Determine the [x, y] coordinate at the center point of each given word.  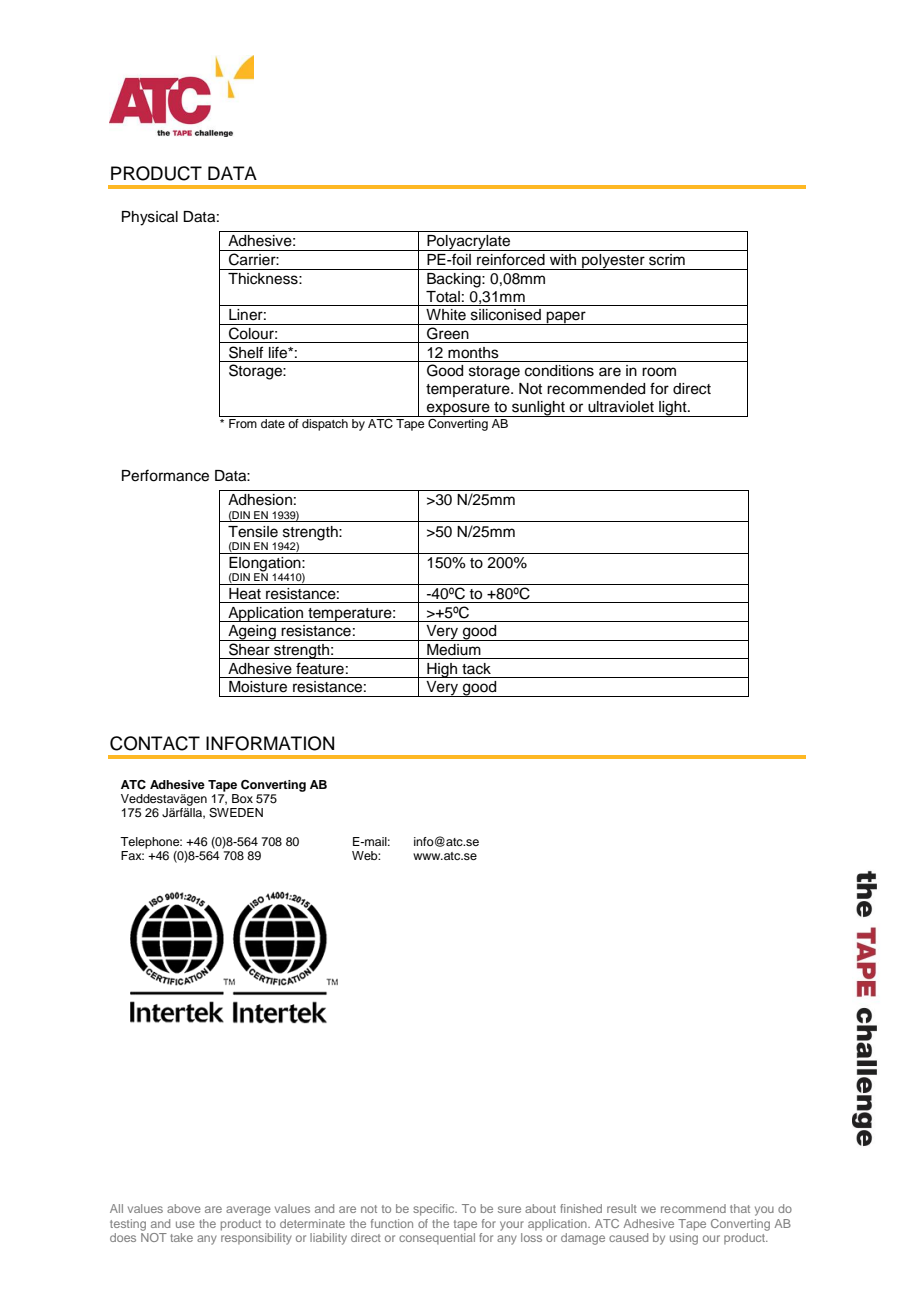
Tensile [253, 532]
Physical [150, 218]
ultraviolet [621, 407]
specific [435, 1210]
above [184, 1208]
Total [443, 297]
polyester [613, 262]
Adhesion [260, 500]
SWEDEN [236, 813]
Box [242, 798]
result [622, 1208]
